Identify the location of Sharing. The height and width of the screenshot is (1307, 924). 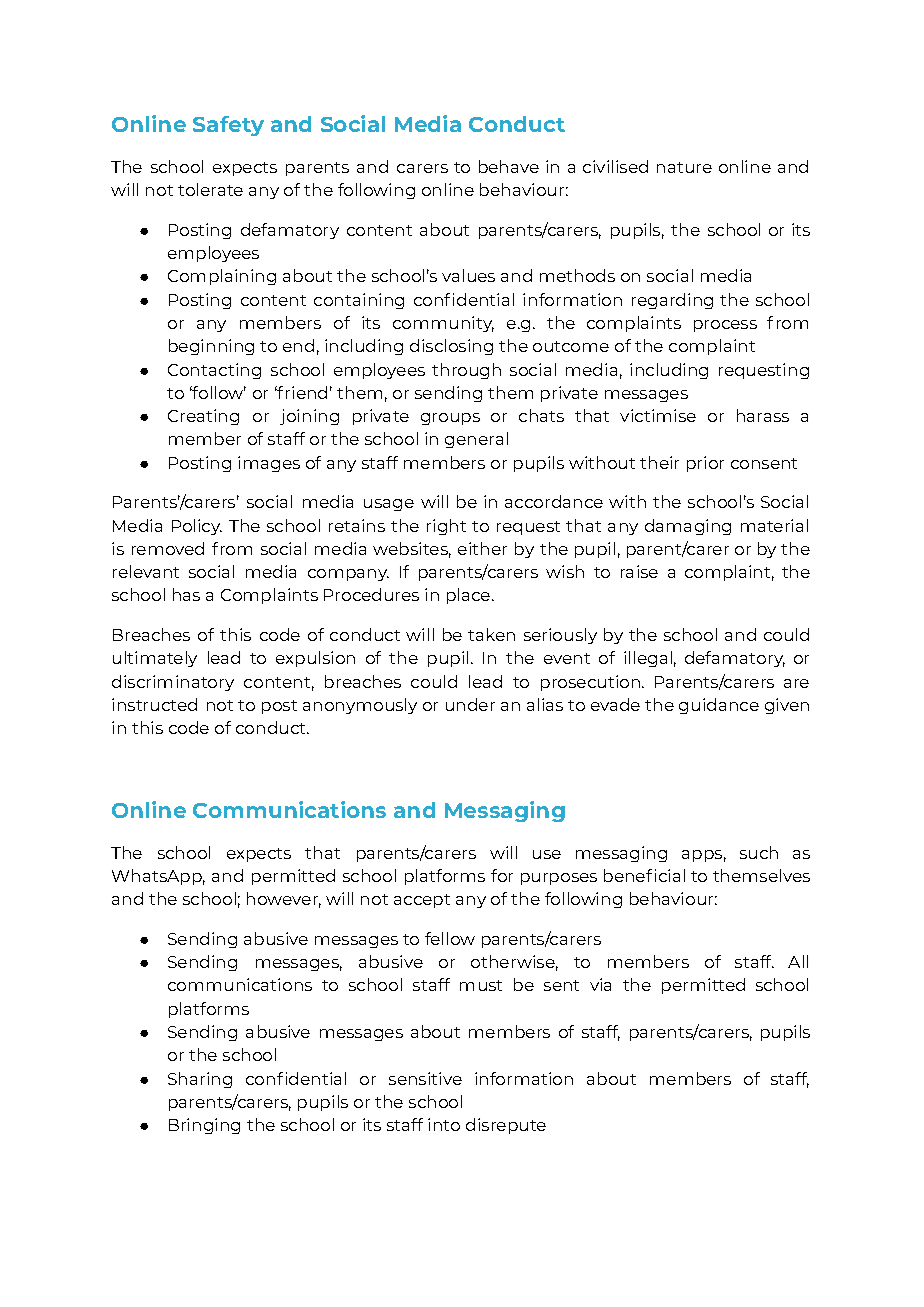
(200, 1080).
